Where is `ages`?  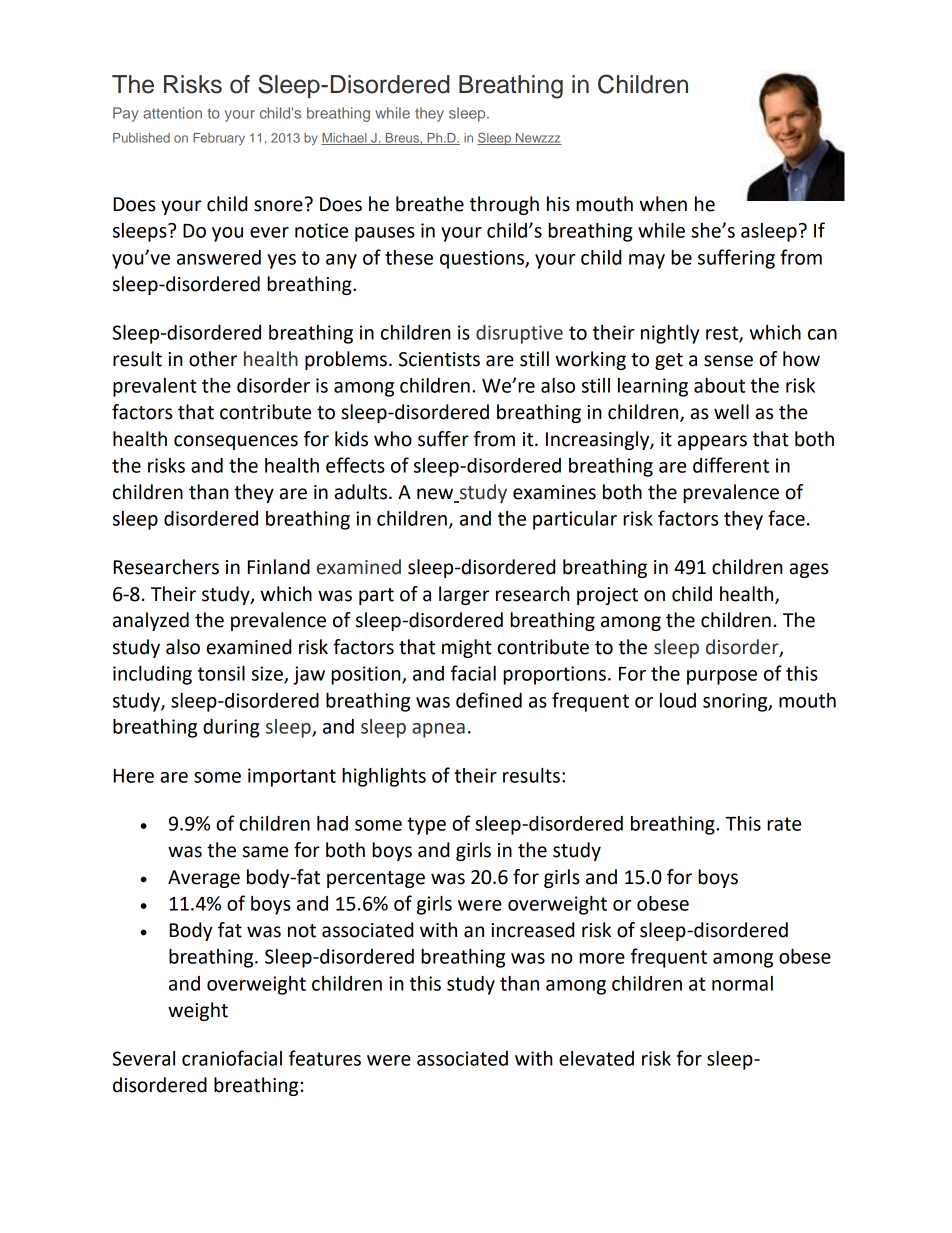 ages is located at coordinates (809, 570).
